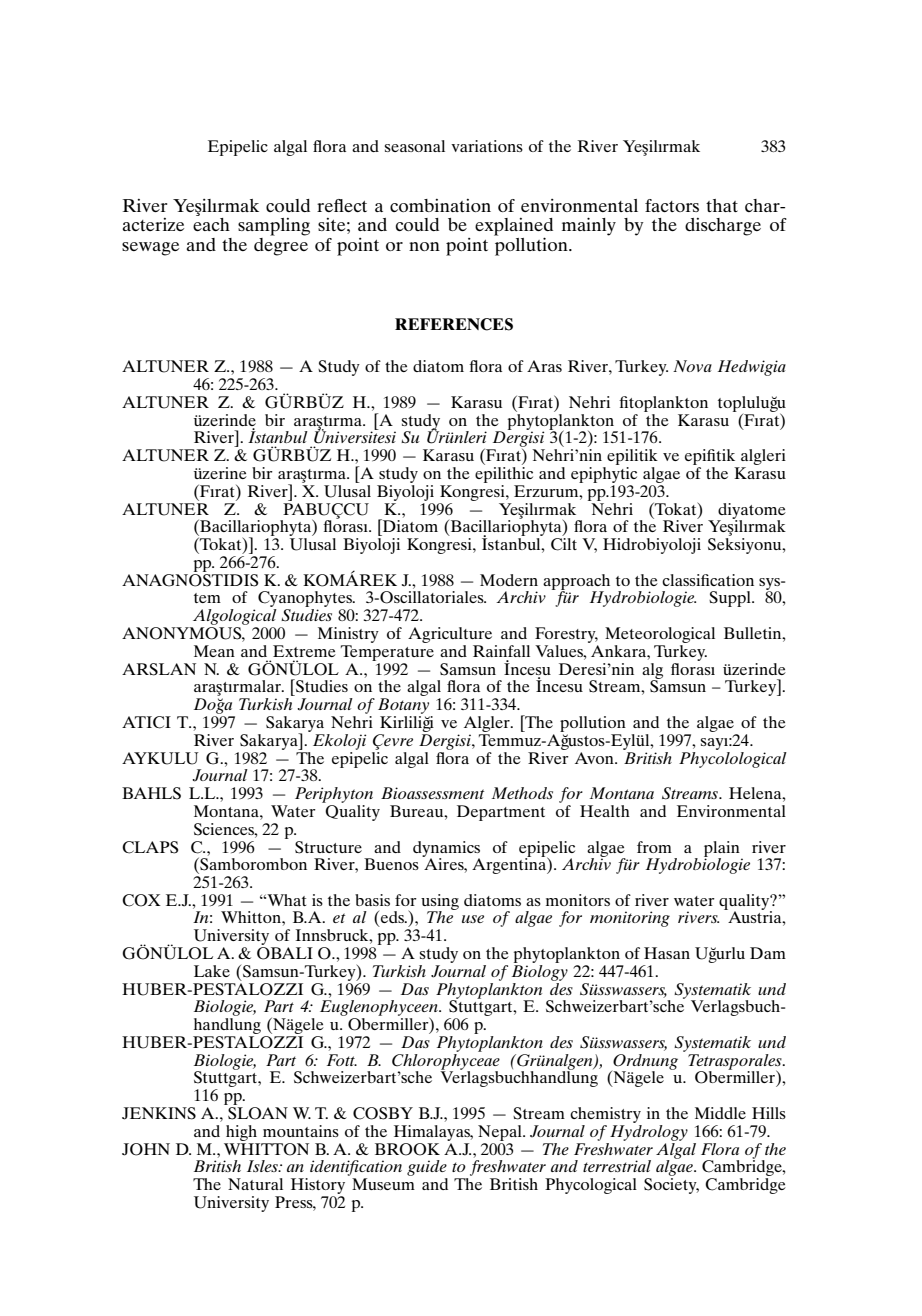 The image size is (922, 1316). Describe the element at coordinates (660, 635) in the screenshot. I see `Meteorological` at that location.
